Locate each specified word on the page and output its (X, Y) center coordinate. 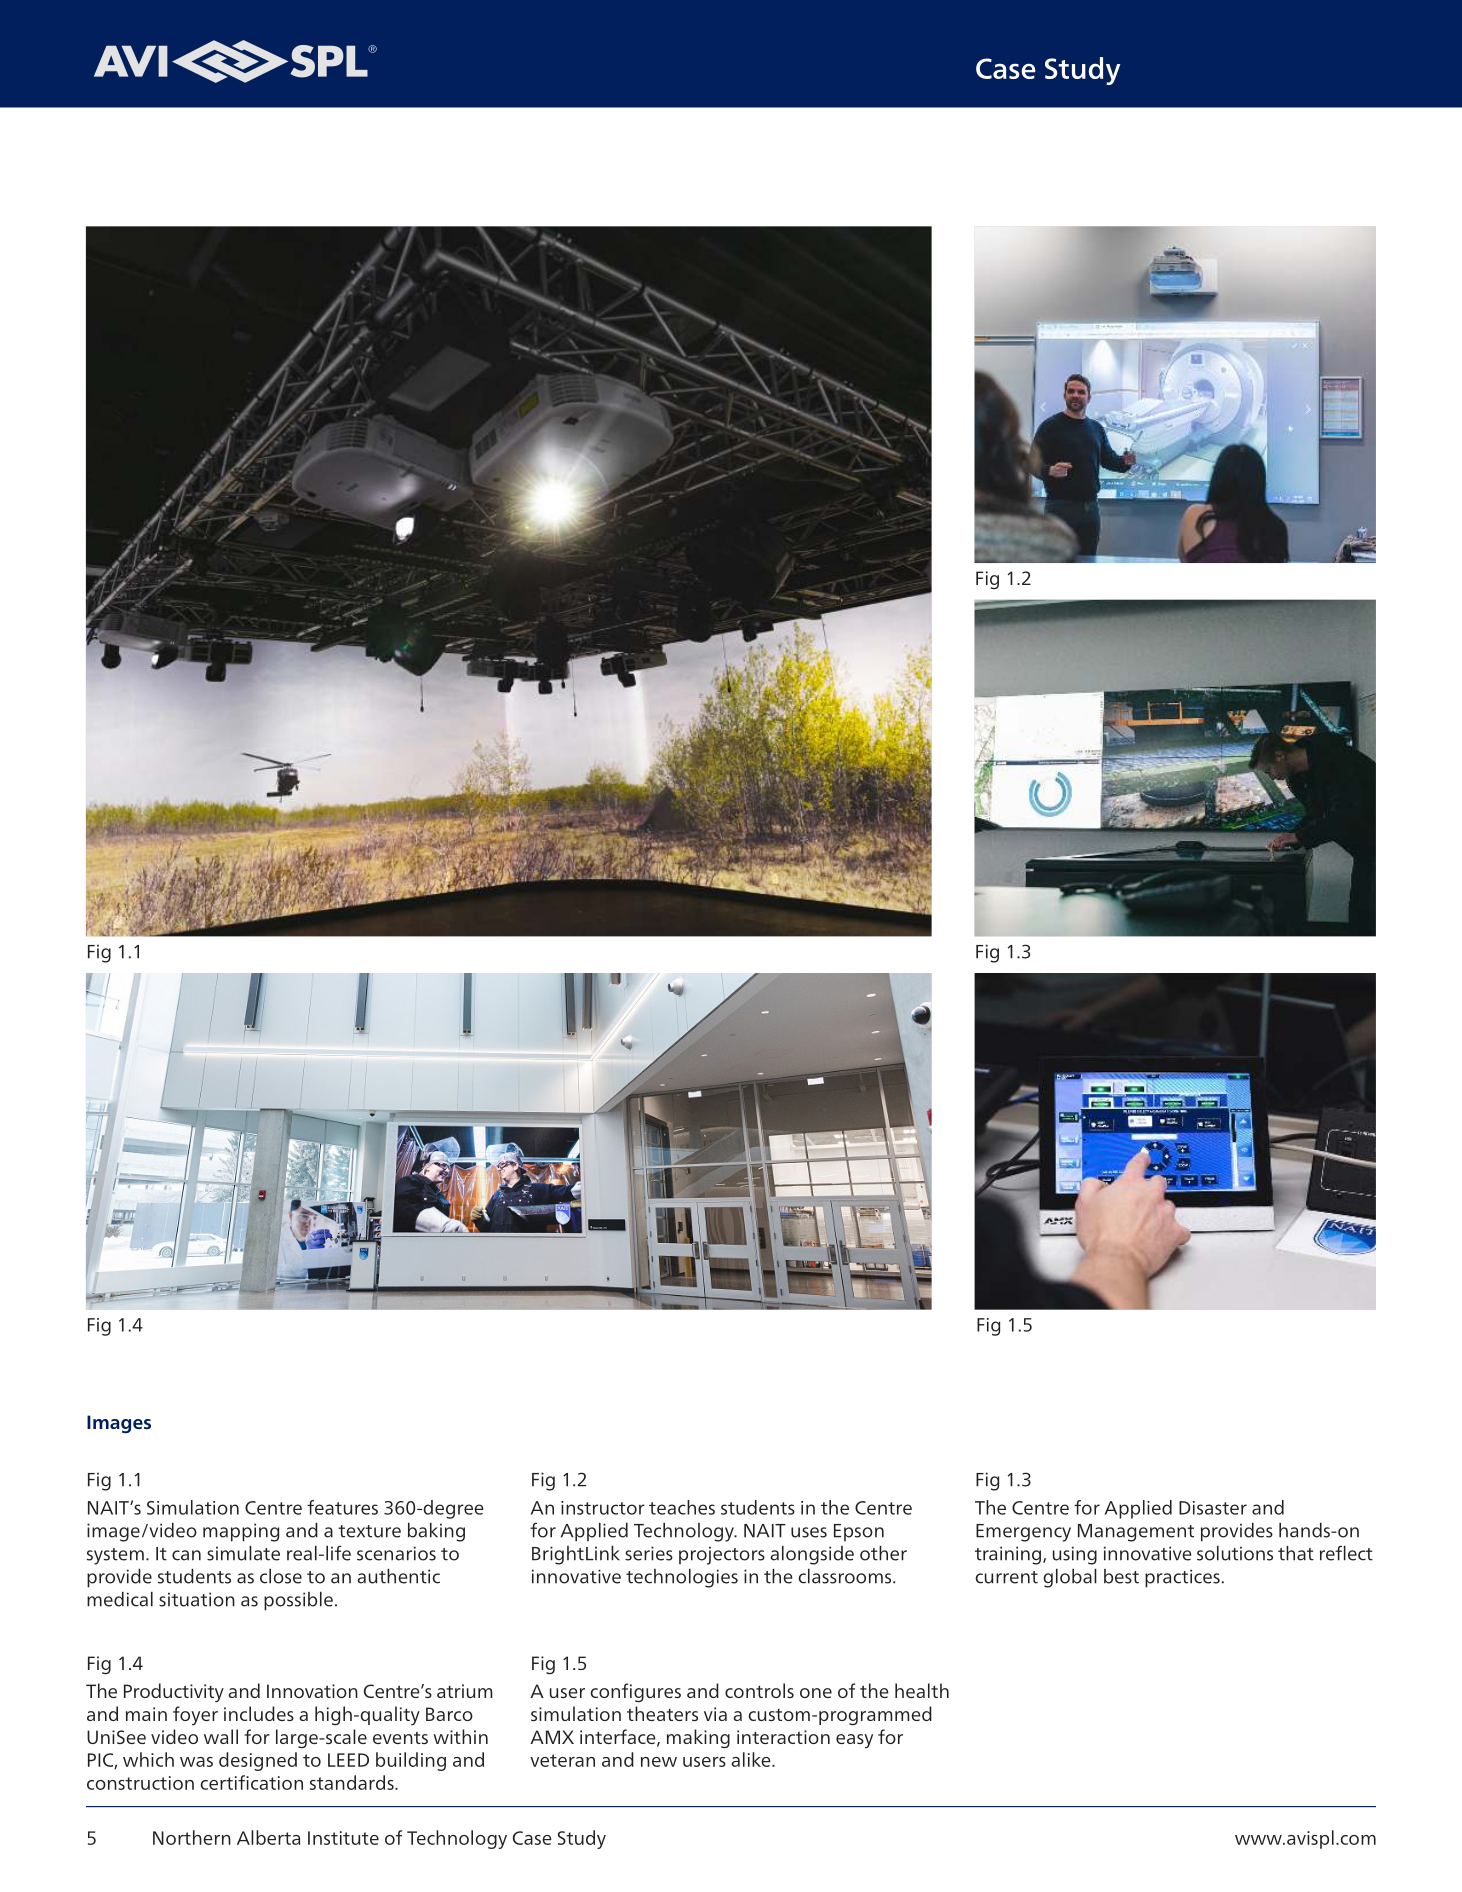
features (342, 1507)
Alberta (268, 1837)
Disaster (1213, 1508)
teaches (682, 1507)
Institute (343, 1838)
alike (752, 1759)
